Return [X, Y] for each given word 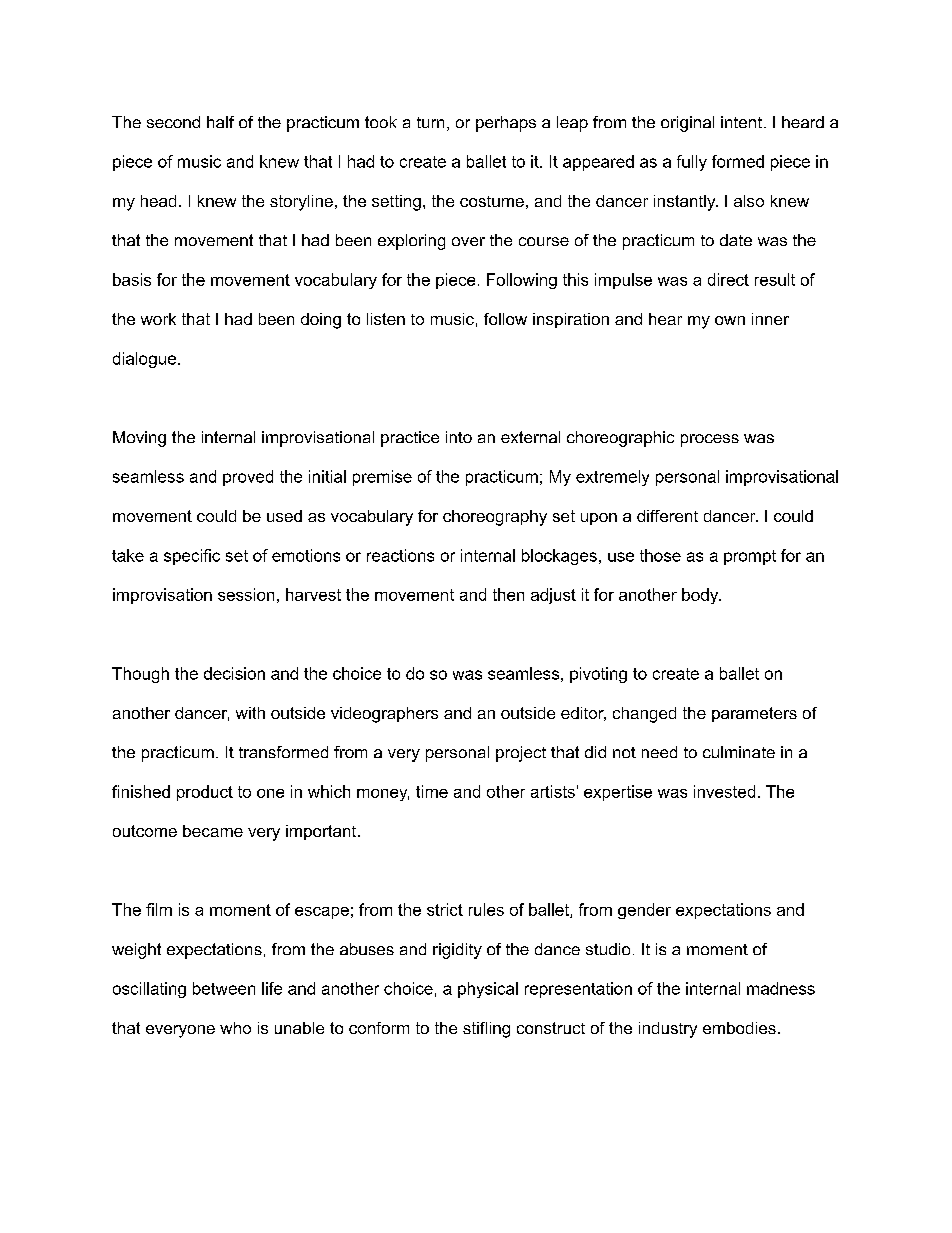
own [730, 320]
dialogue [144, 360]
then [508, 594]
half [220, 122]
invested [724, 791]
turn [430, 122]
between [224, 988]
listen [386, 319]
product [205, 793]
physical [488, 990]
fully [692, 163]
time [432, 791]
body [701, 596]
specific [192, 557]
